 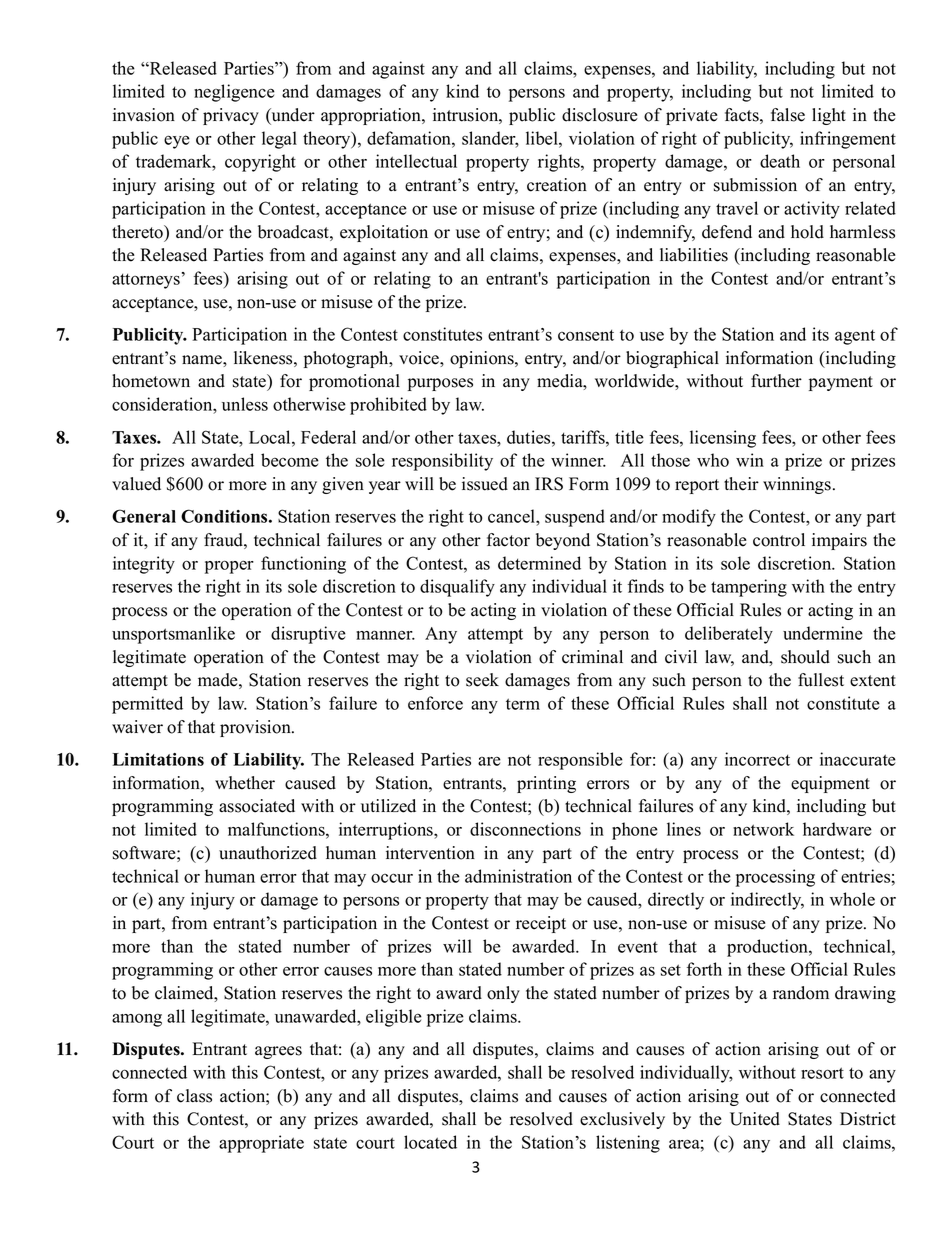 I want to click on class, so click(x=194, y=1096).
